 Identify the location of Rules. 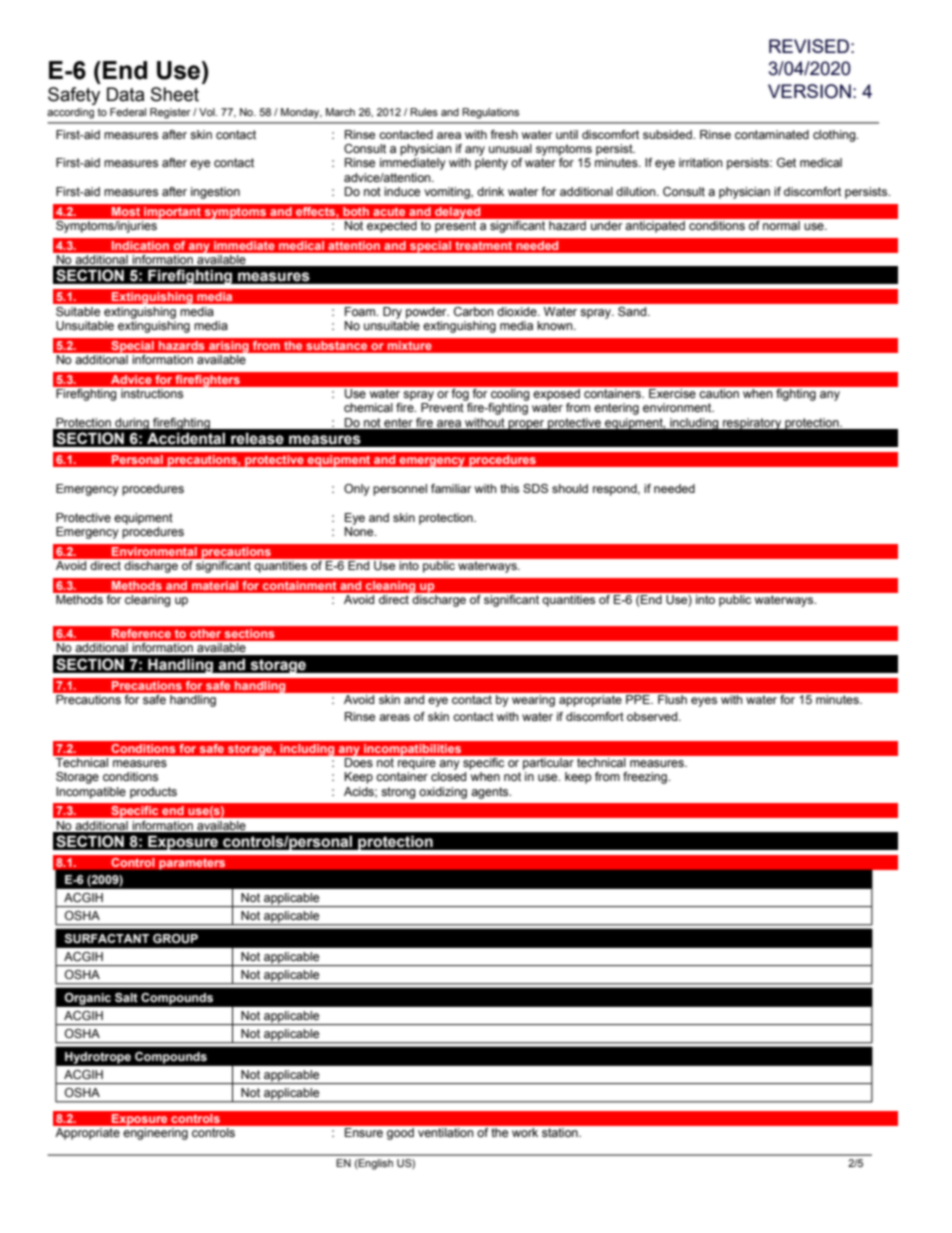
(424, 112).
